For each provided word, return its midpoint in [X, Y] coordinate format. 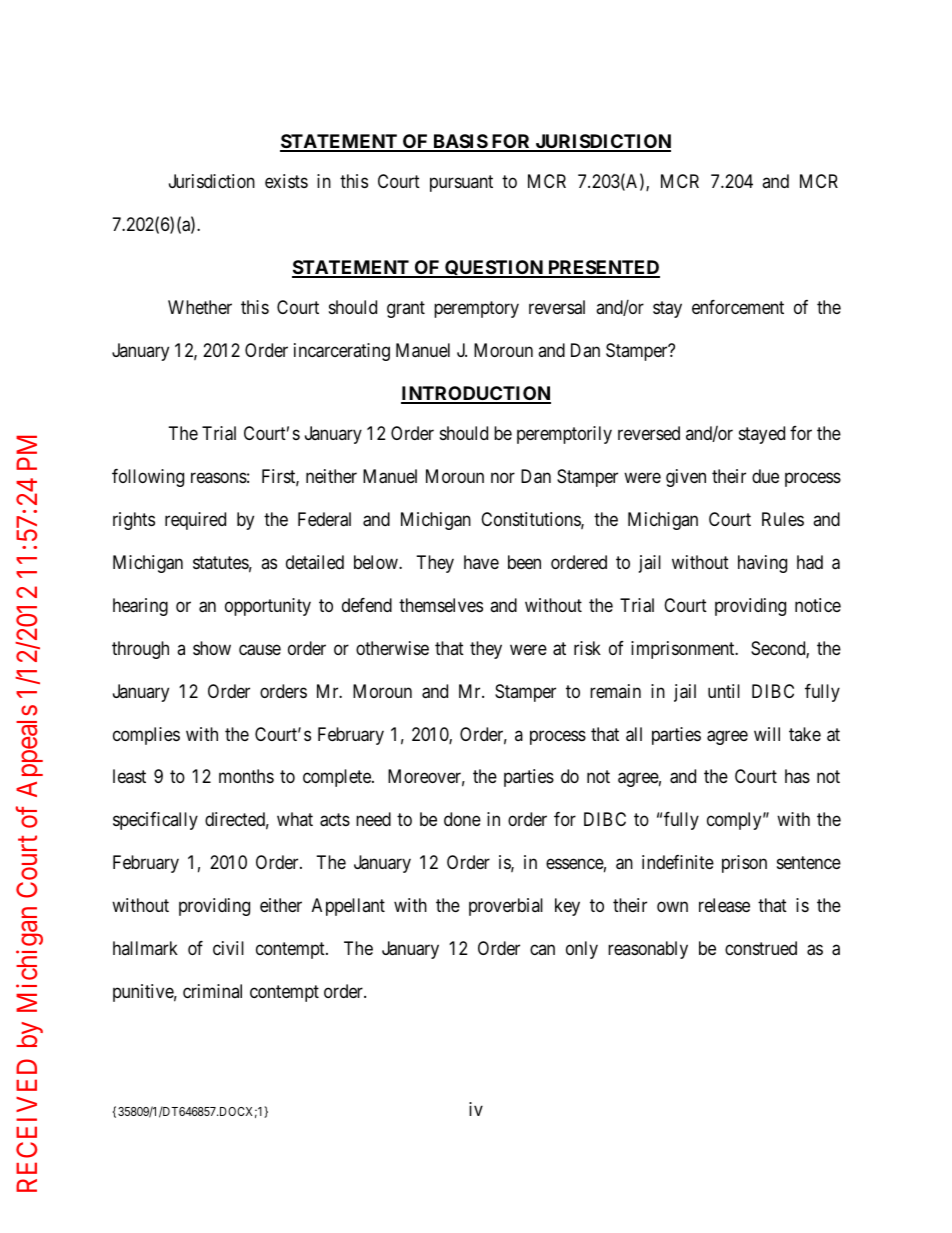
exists [286, 181]
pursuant [461, 183]
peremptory [476, 309]
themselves [441, 605]
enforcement [738, 307]
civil [228, 948]
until [724, 691]
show [212, 648]
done [462, 819]
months [246, 776]
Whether [200, 307]
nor [503, 477]
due [765, 476]
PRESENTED [603, 268]
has [797, 776]
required [195, 521]
